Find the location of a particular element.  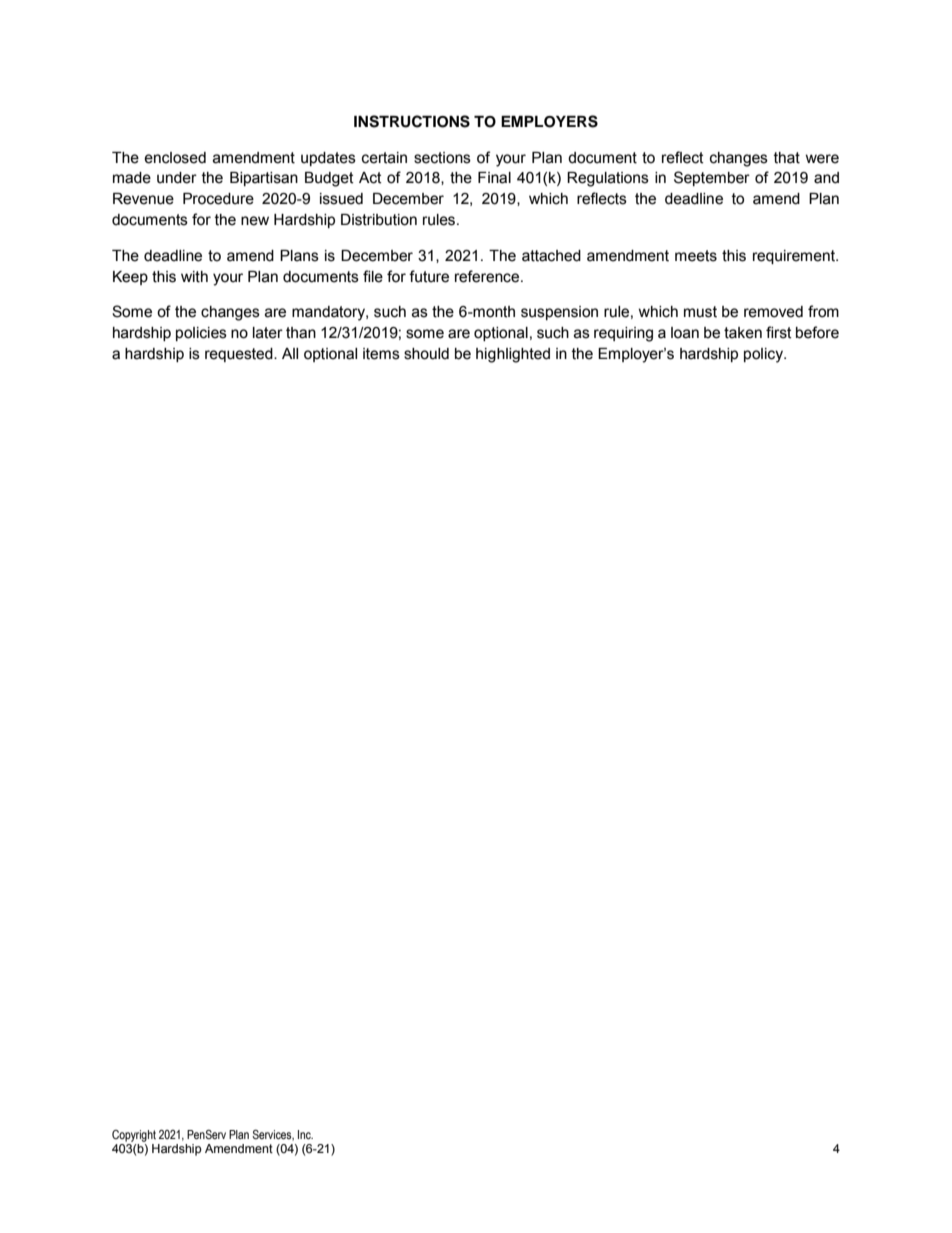

requested is located at coordinates (240, 355).
